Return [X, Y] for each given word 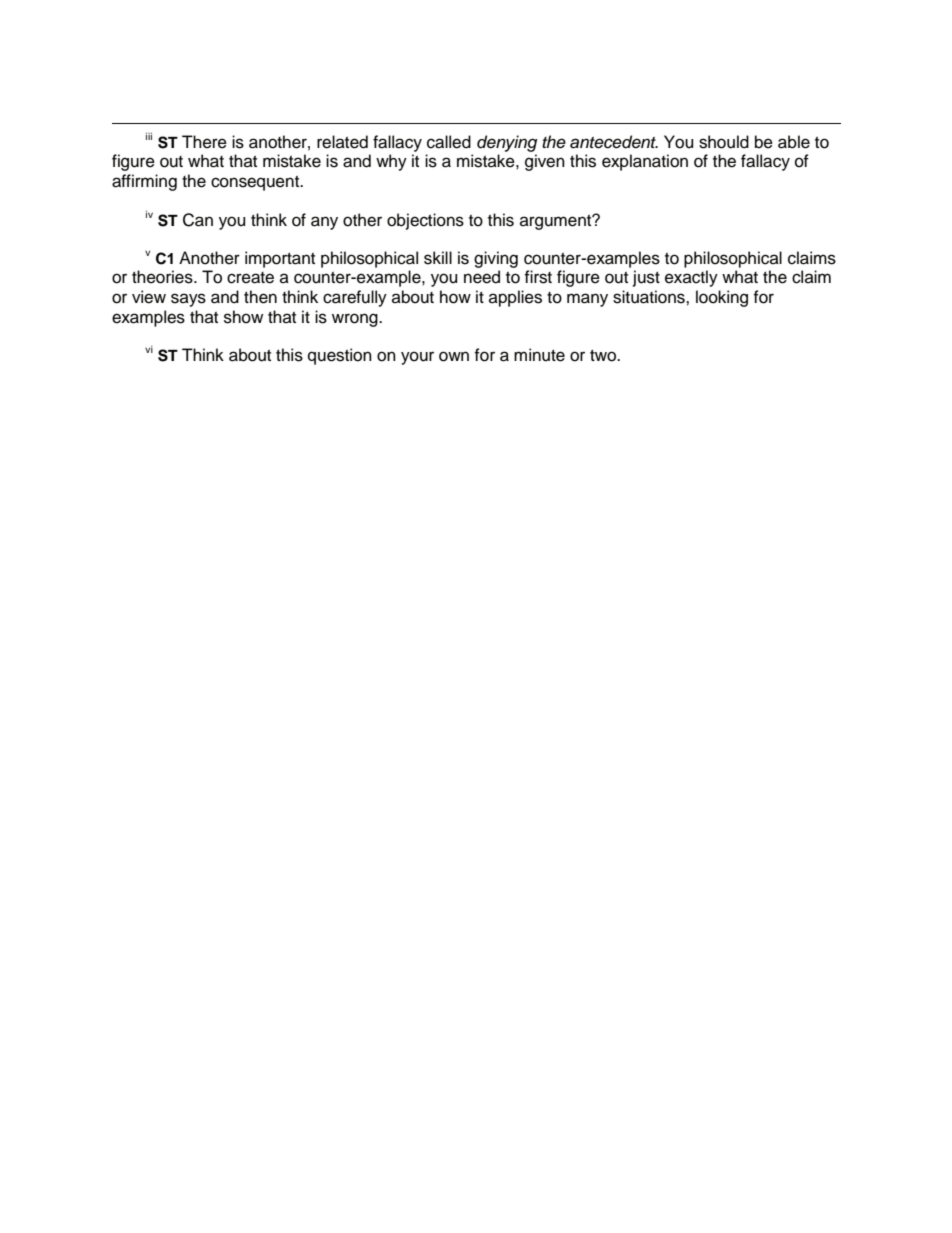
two [604, 356]
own [454, 356]
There [204, 142]
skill [438, 258]
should [724, 142]
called [449, 142]
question [340, 356]
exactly [691, 278]
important [280, 259]
